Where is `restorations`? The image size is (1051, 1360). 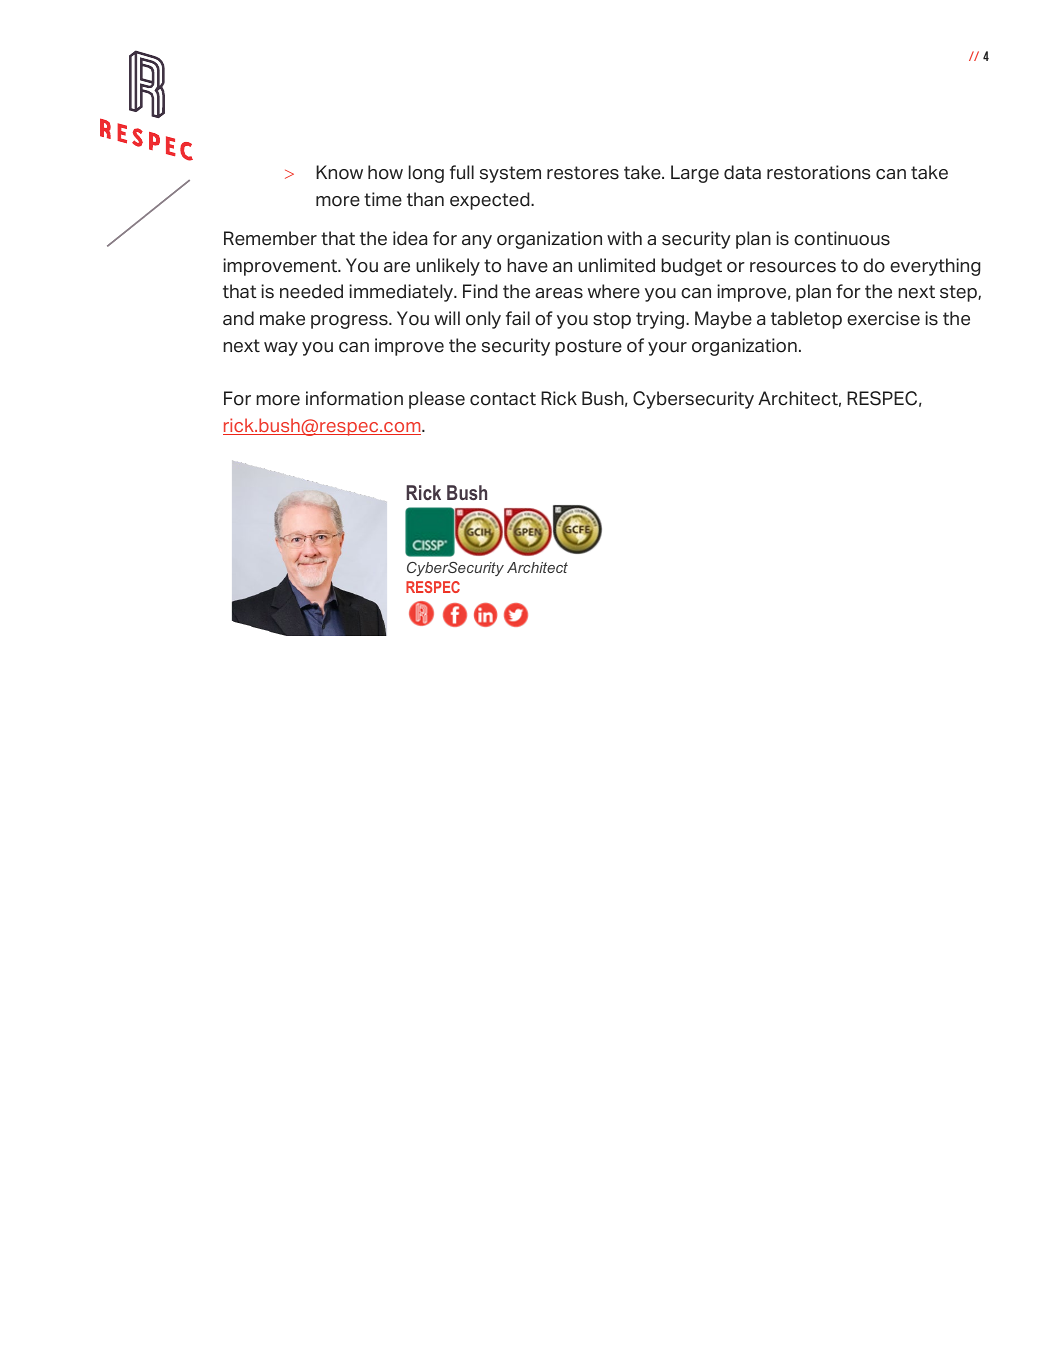
restorations is located at coordinates (819, 172).
